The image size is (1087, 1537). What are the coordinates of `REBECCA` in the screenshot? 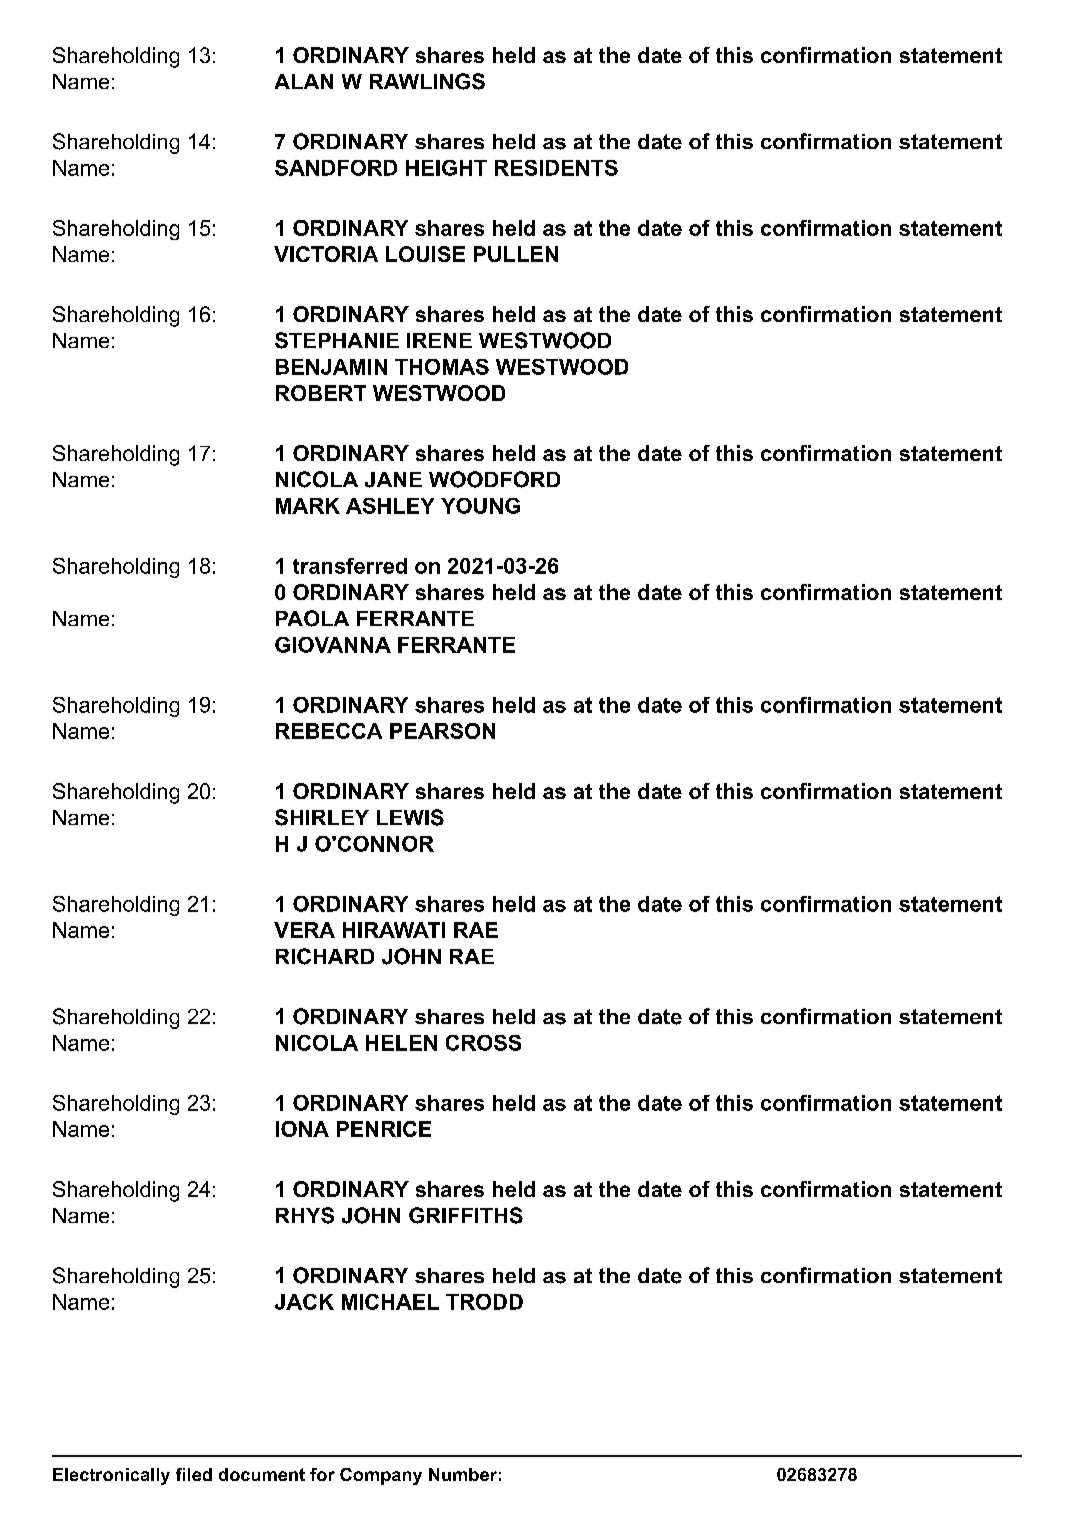 It's located at (329, 731).
